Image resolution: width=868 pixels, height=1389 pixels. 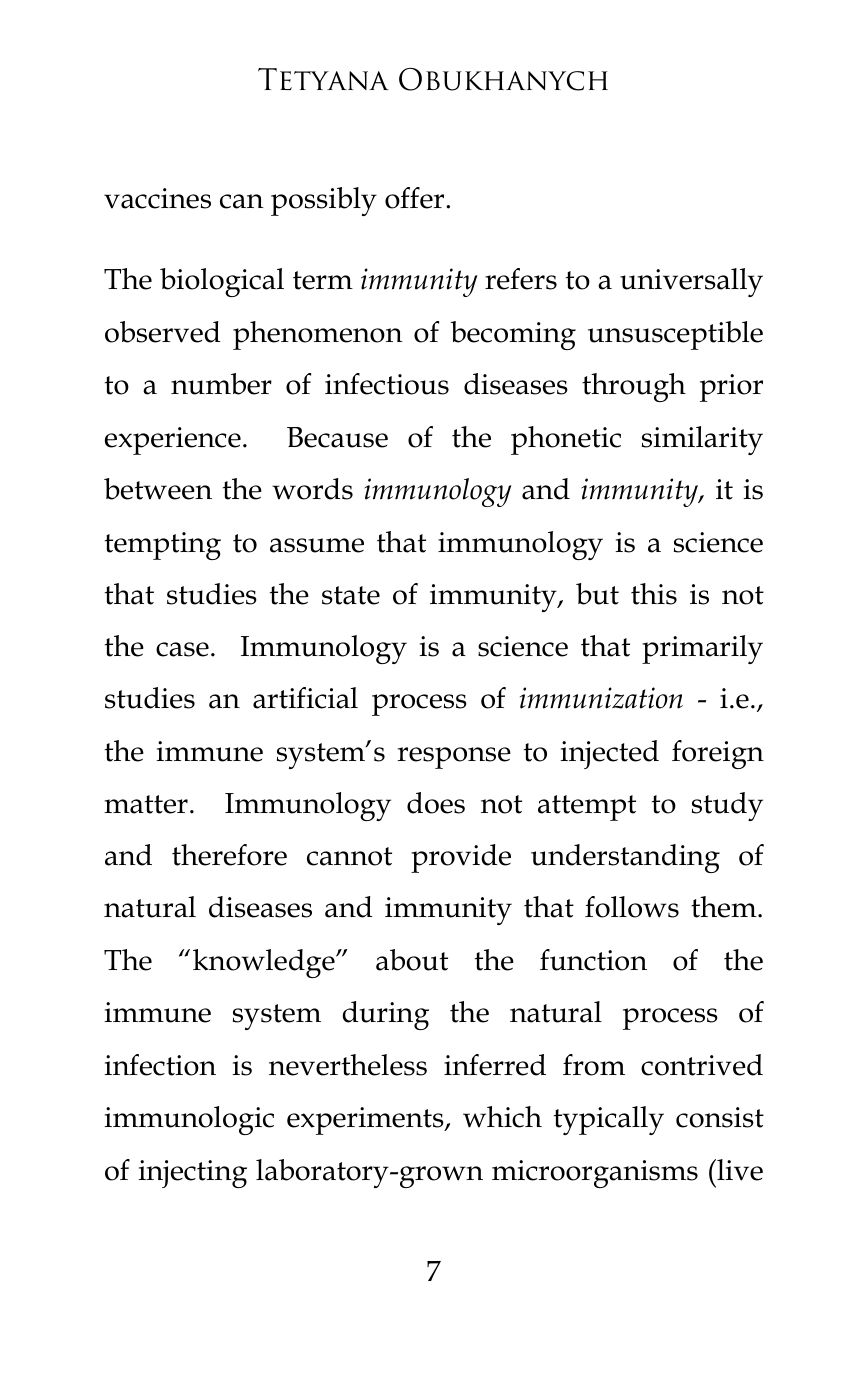 I want to click on response, so click(x=454, y=758).
